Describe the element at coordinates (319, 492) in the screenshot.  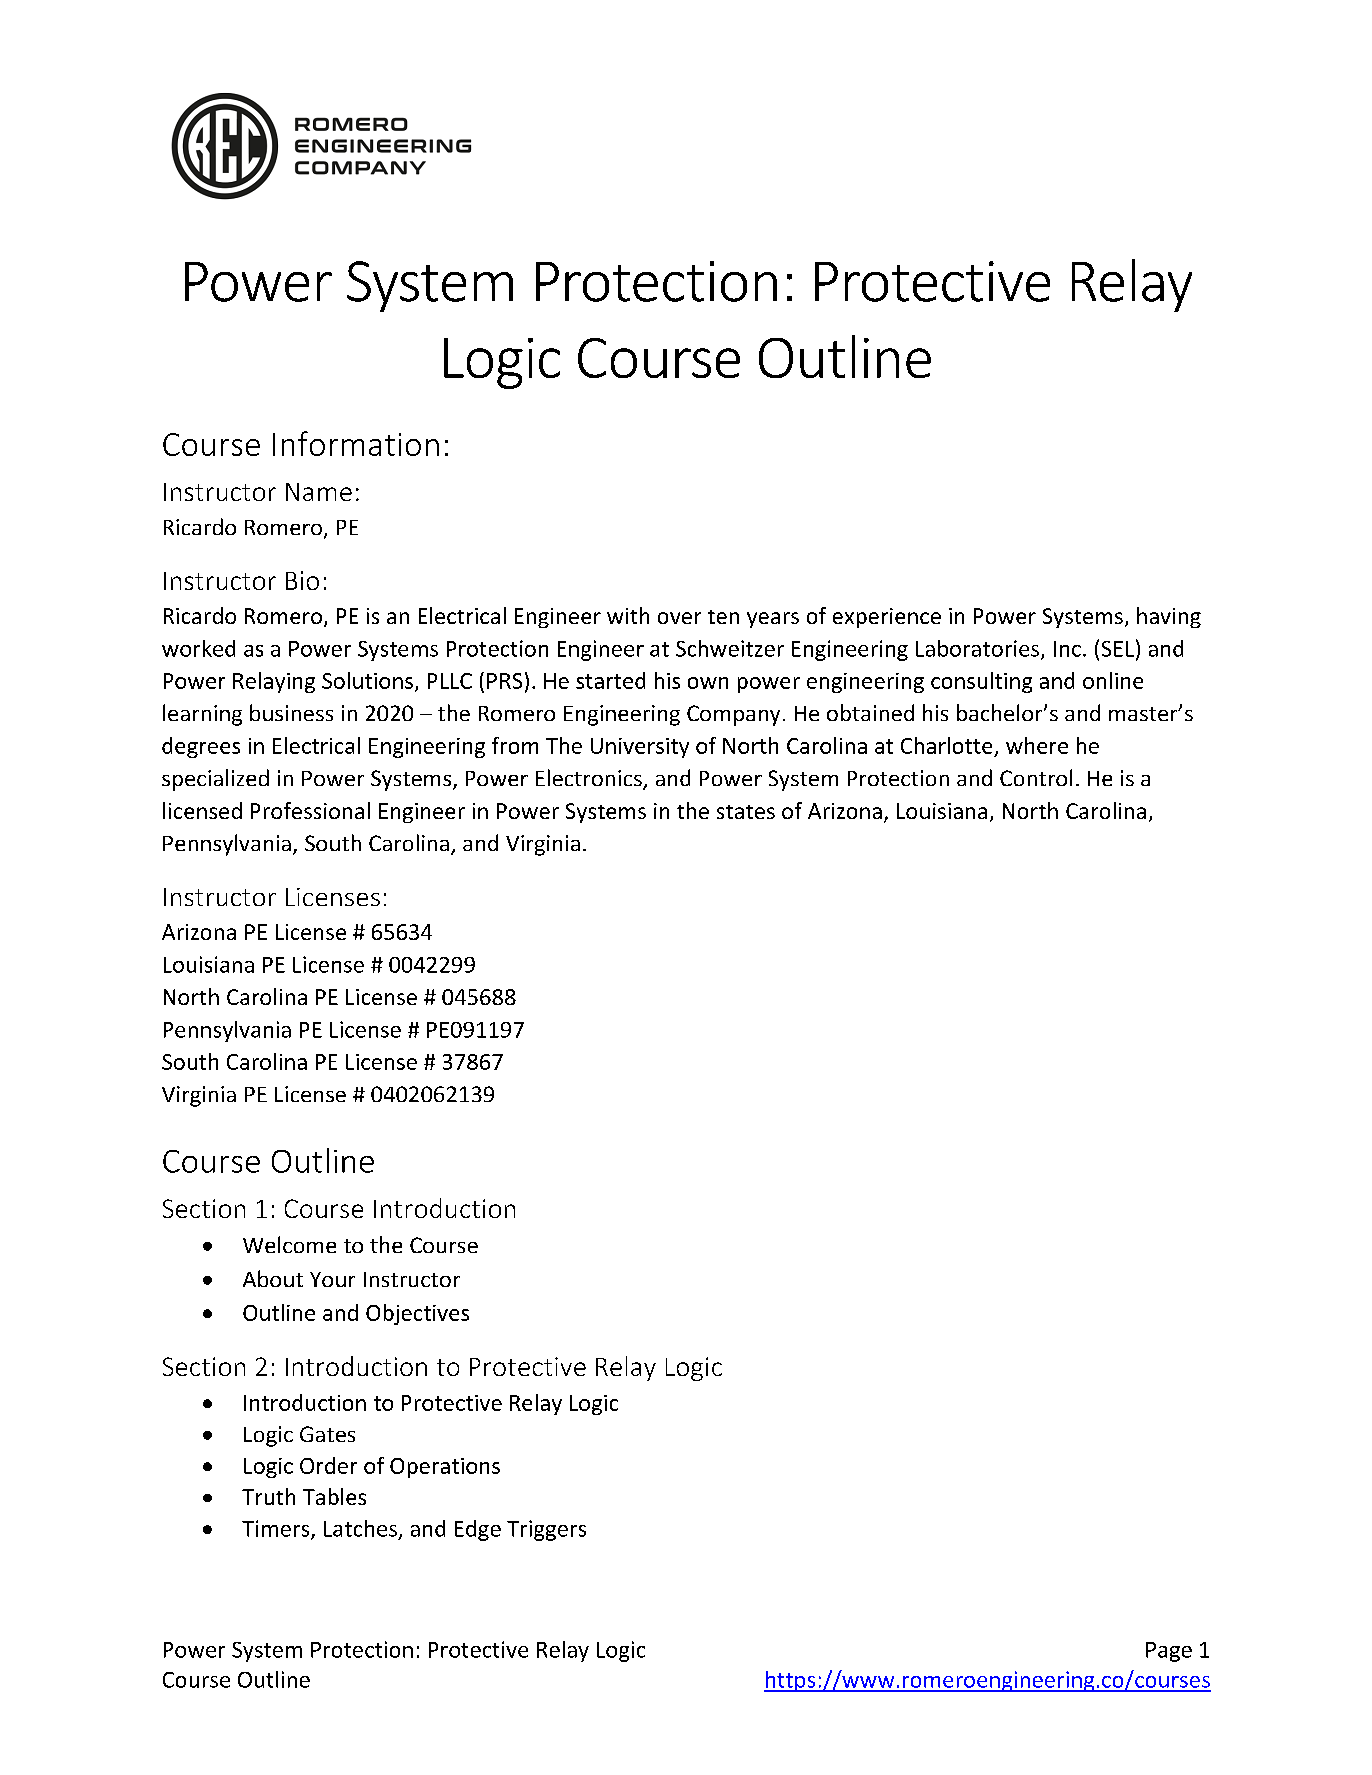
I see `Name` at that location.
